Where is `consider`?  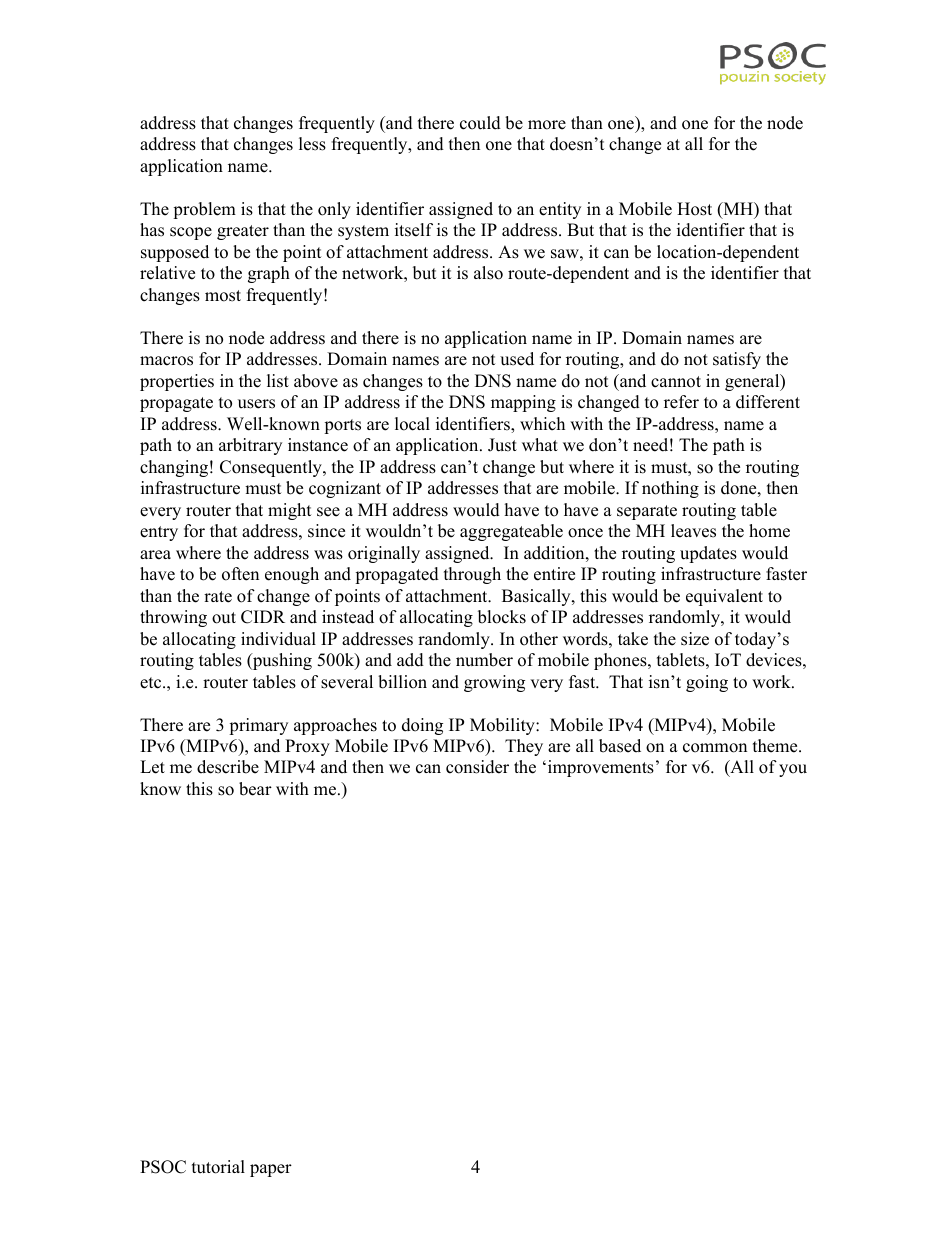 consider is located at coordinates (477, 767).
